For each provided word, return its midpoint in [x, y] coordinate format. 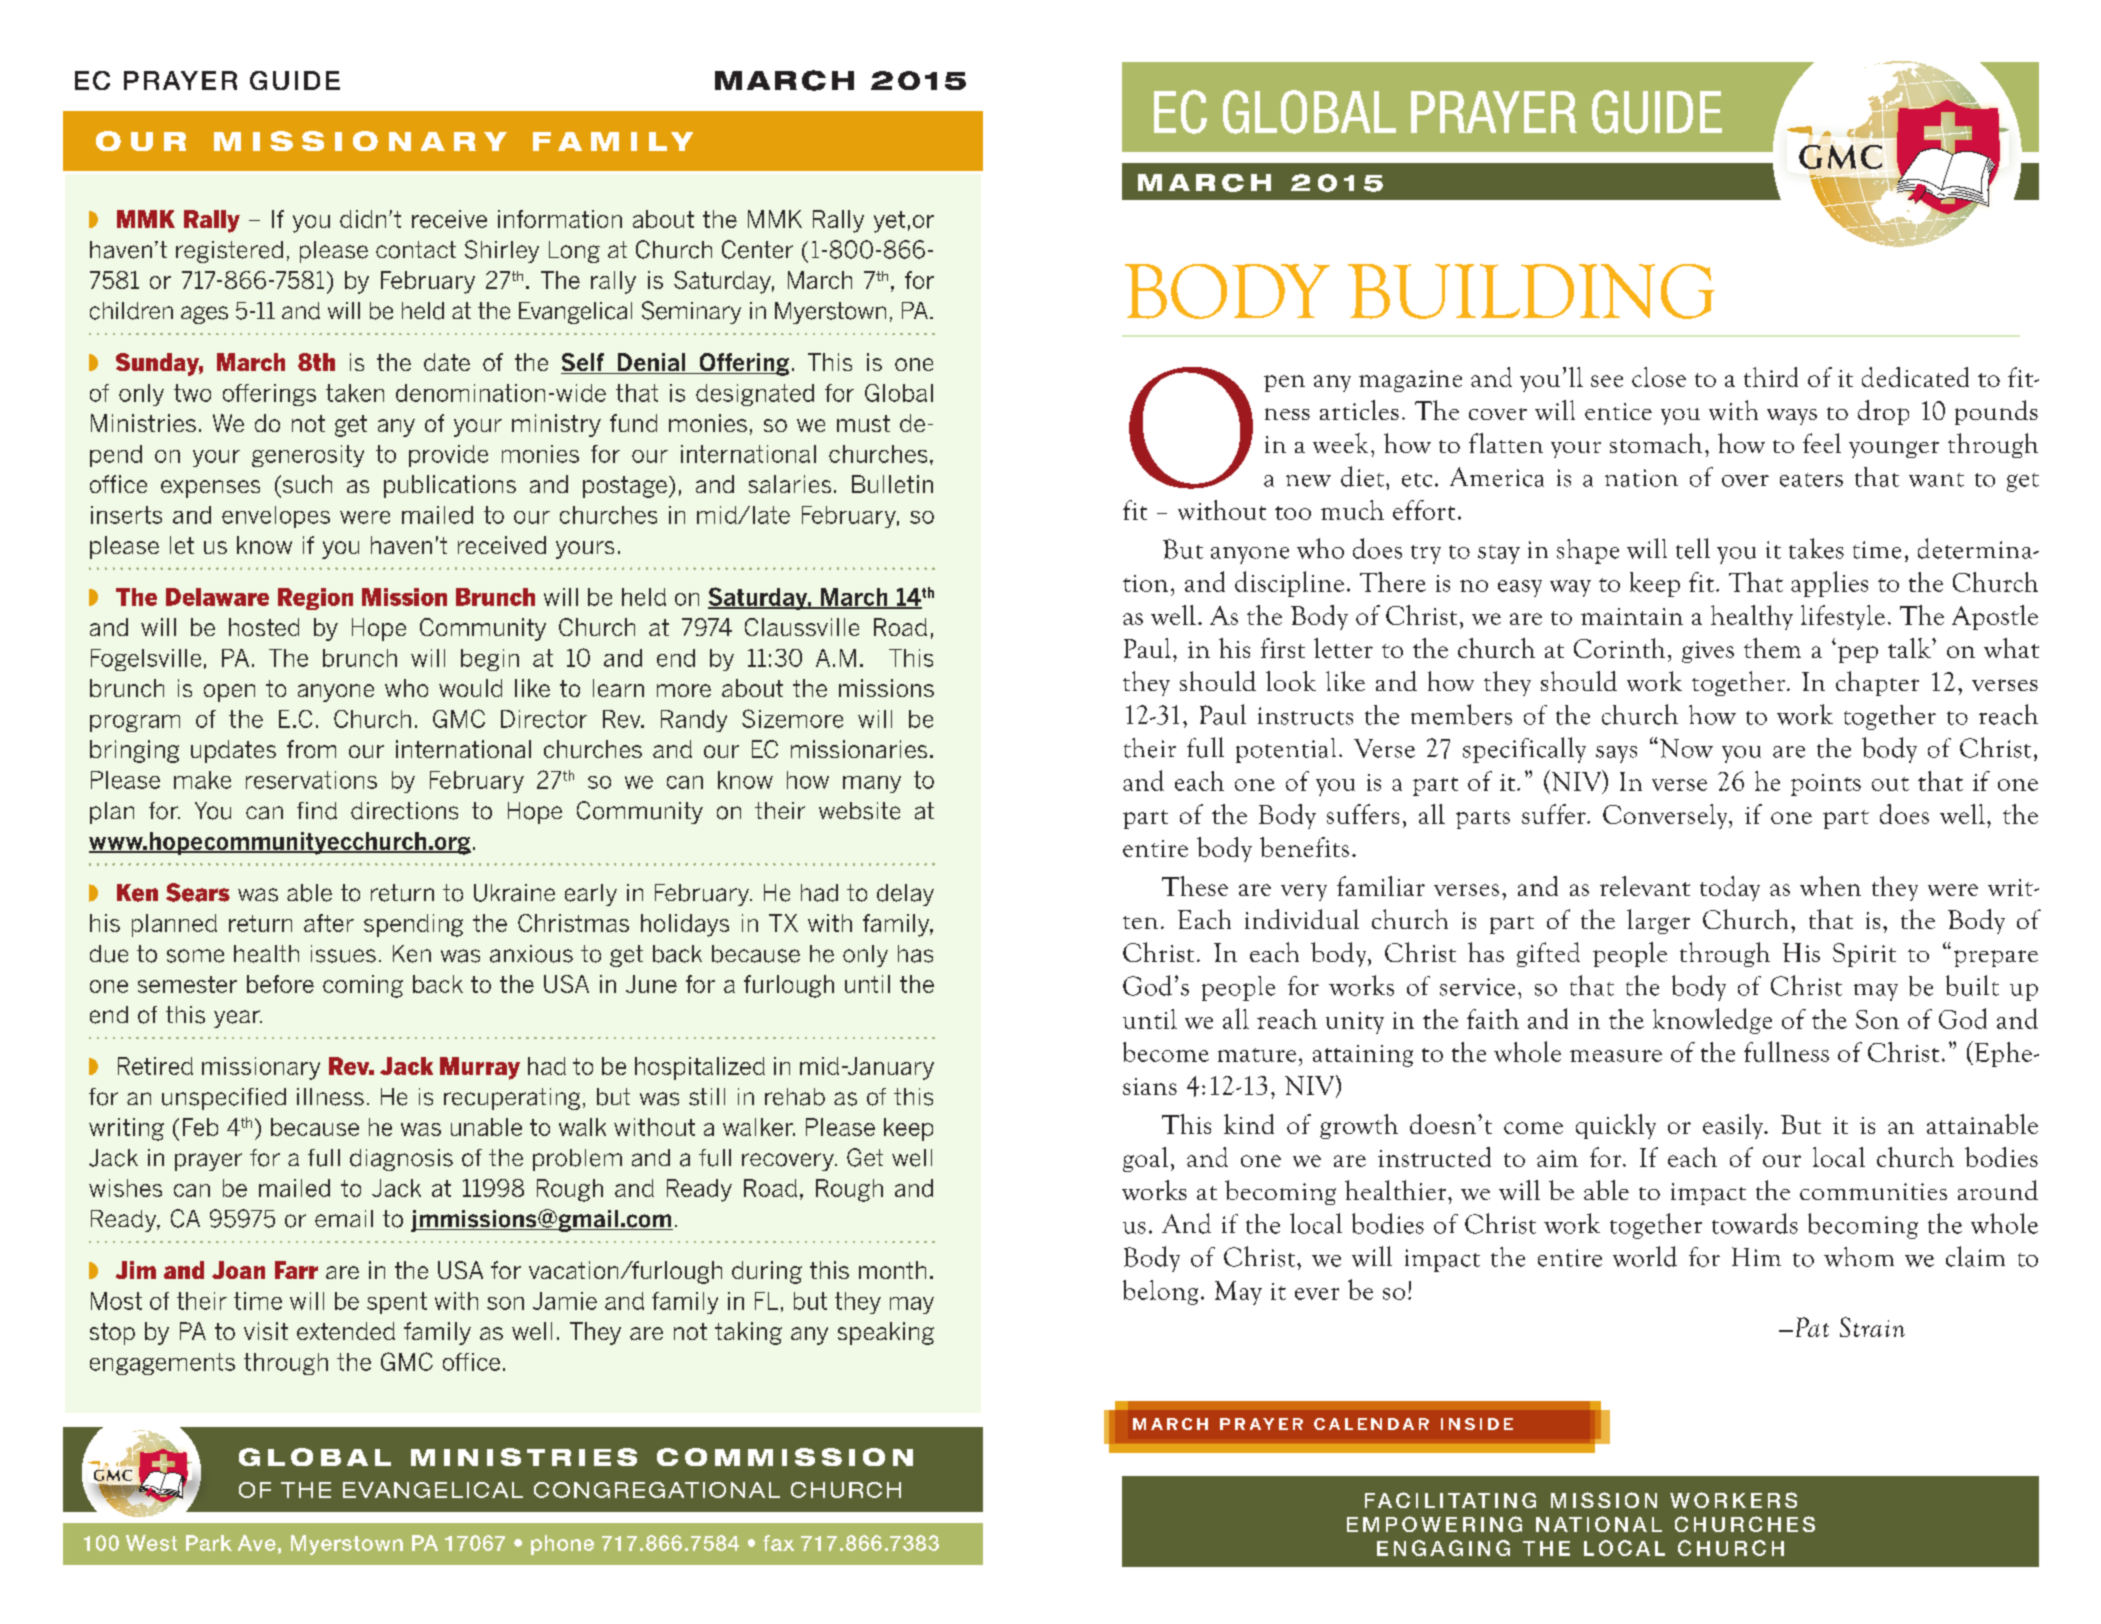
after [329, 923]
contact [416, 250]
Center [757, 249]
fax [778, 1543]
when [1830, 886]
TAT [1469, 1500]
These [1195, 886]
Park [209, 1543]
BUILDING [1531, 291]
